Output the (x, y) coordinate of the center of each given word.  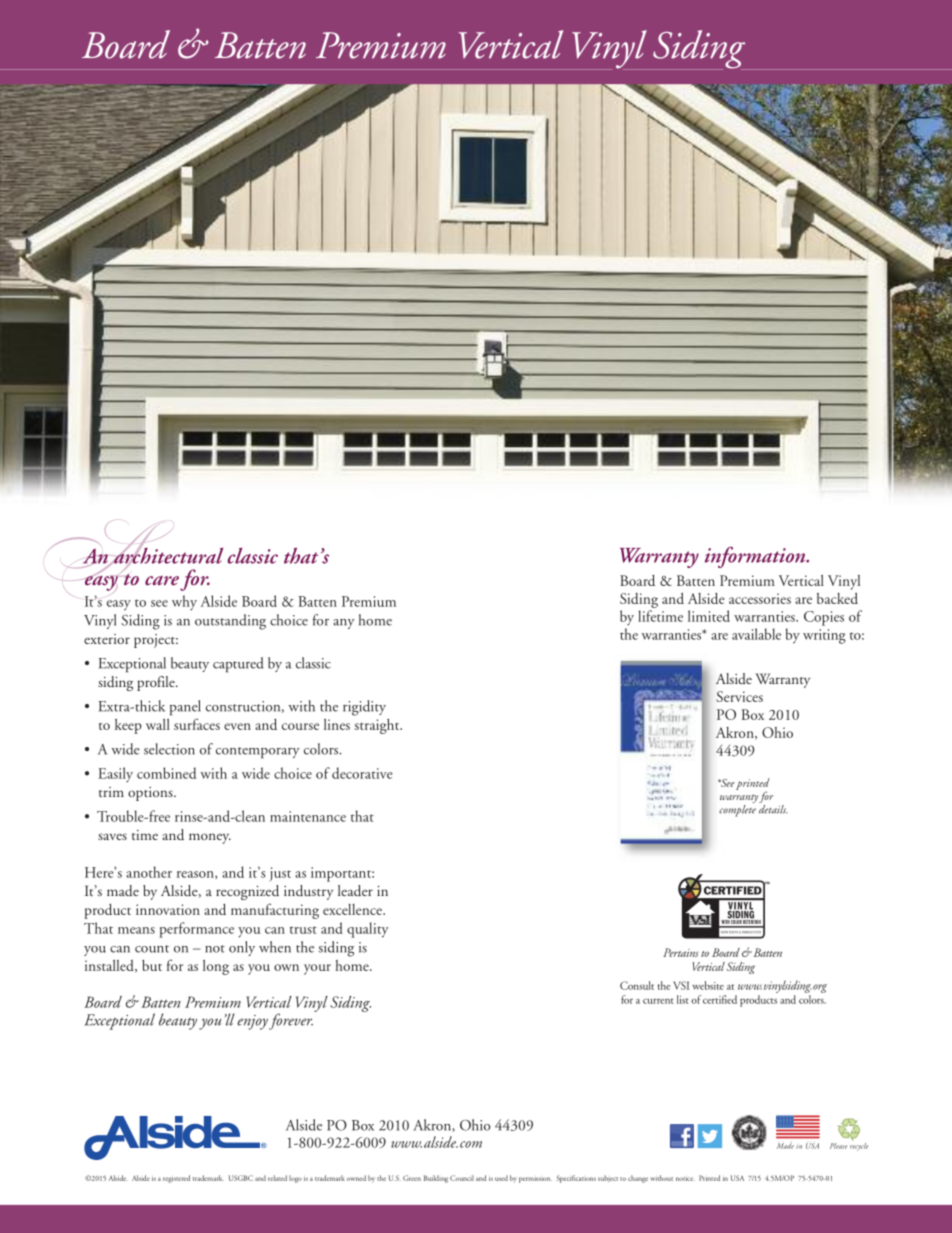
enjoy (253, 1022)
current (658, 1001)
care (162, 581)
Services (739, 696)
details (773, 808)
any (344, 624)
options (151, 794)
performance (196, 930)
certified (720, 999)
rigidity (364, 708)
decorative (362, 773)
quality (368, 930)
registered (176, 1179)
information (756, 557)
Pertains (681, 952)
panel (185, 708)
